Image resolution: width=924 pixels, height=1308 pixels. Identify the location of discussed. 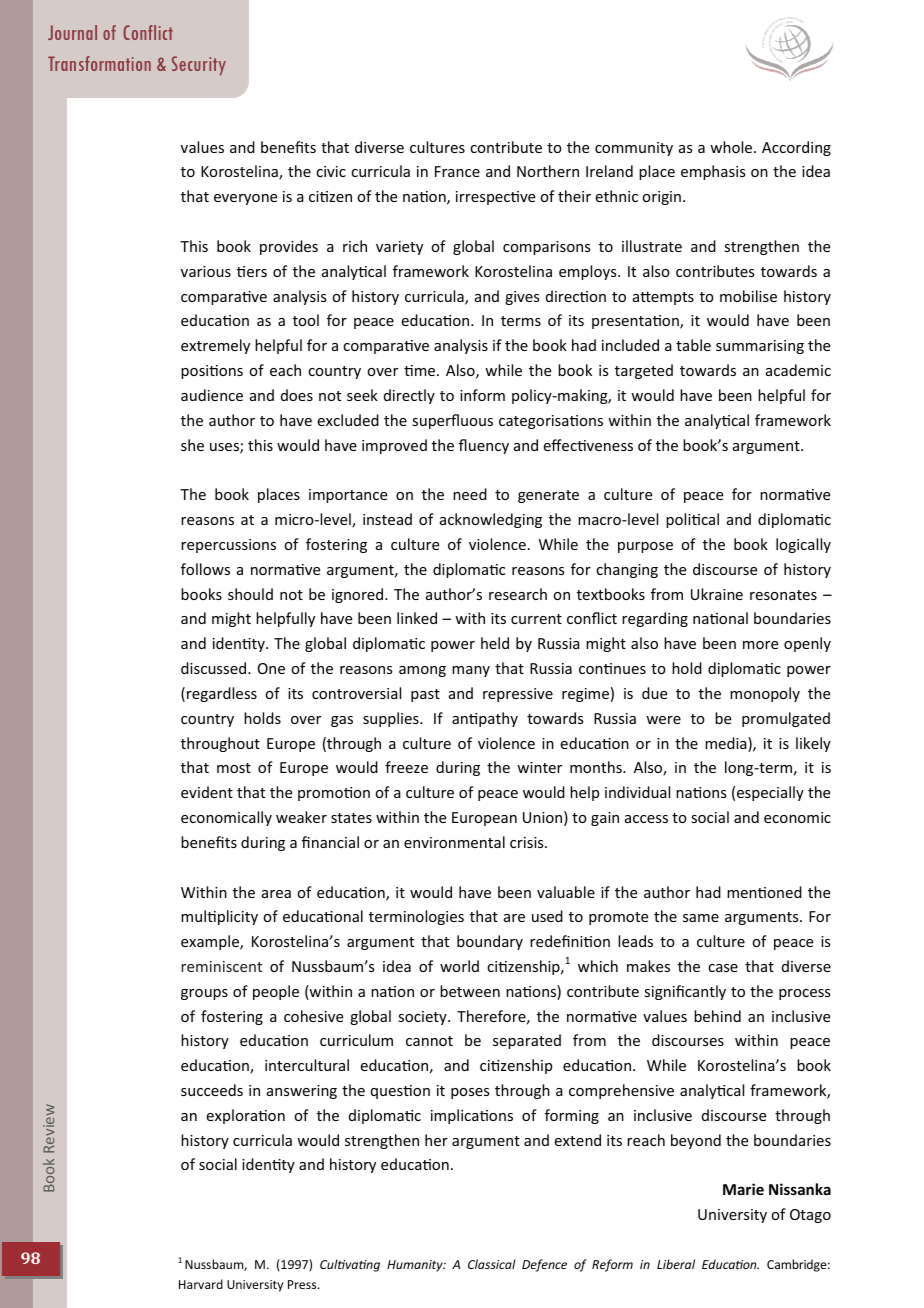
(215, 668).
